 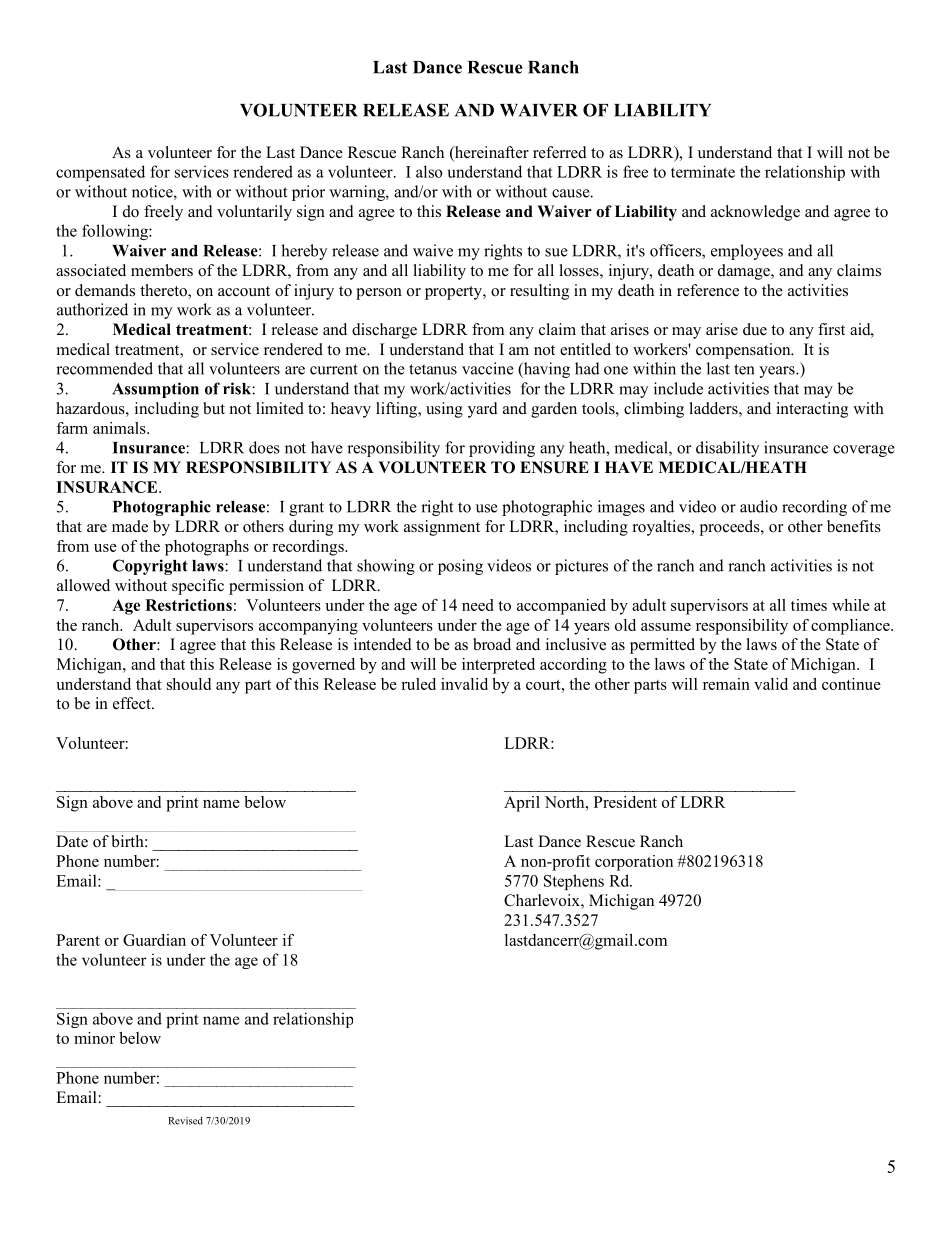 What do you see at coordinates (574, 882) in the document?
I see `Stephens` at bounding box center [574, 882].
